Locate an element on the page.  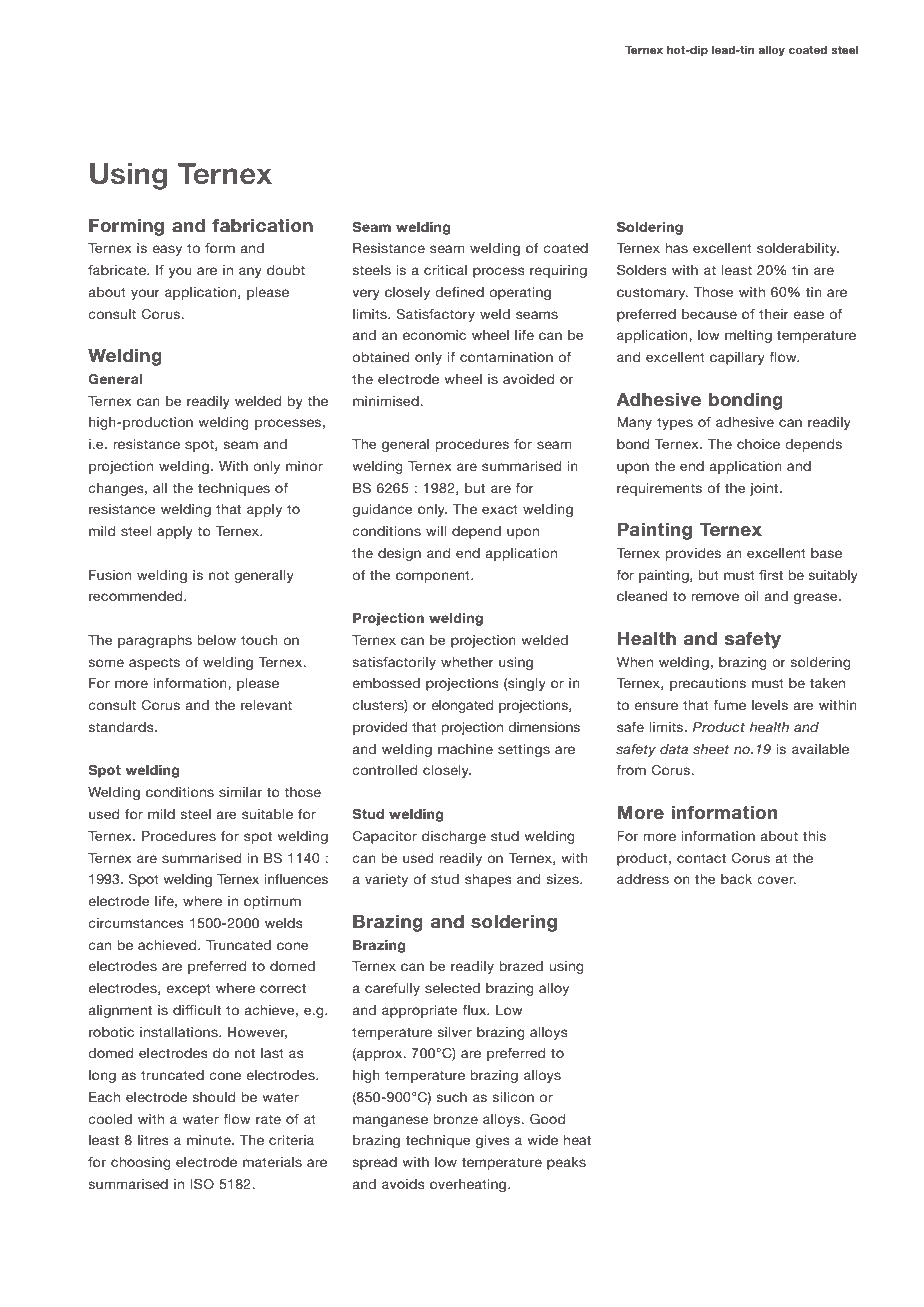
easy is located at coordinates (167, 250).
